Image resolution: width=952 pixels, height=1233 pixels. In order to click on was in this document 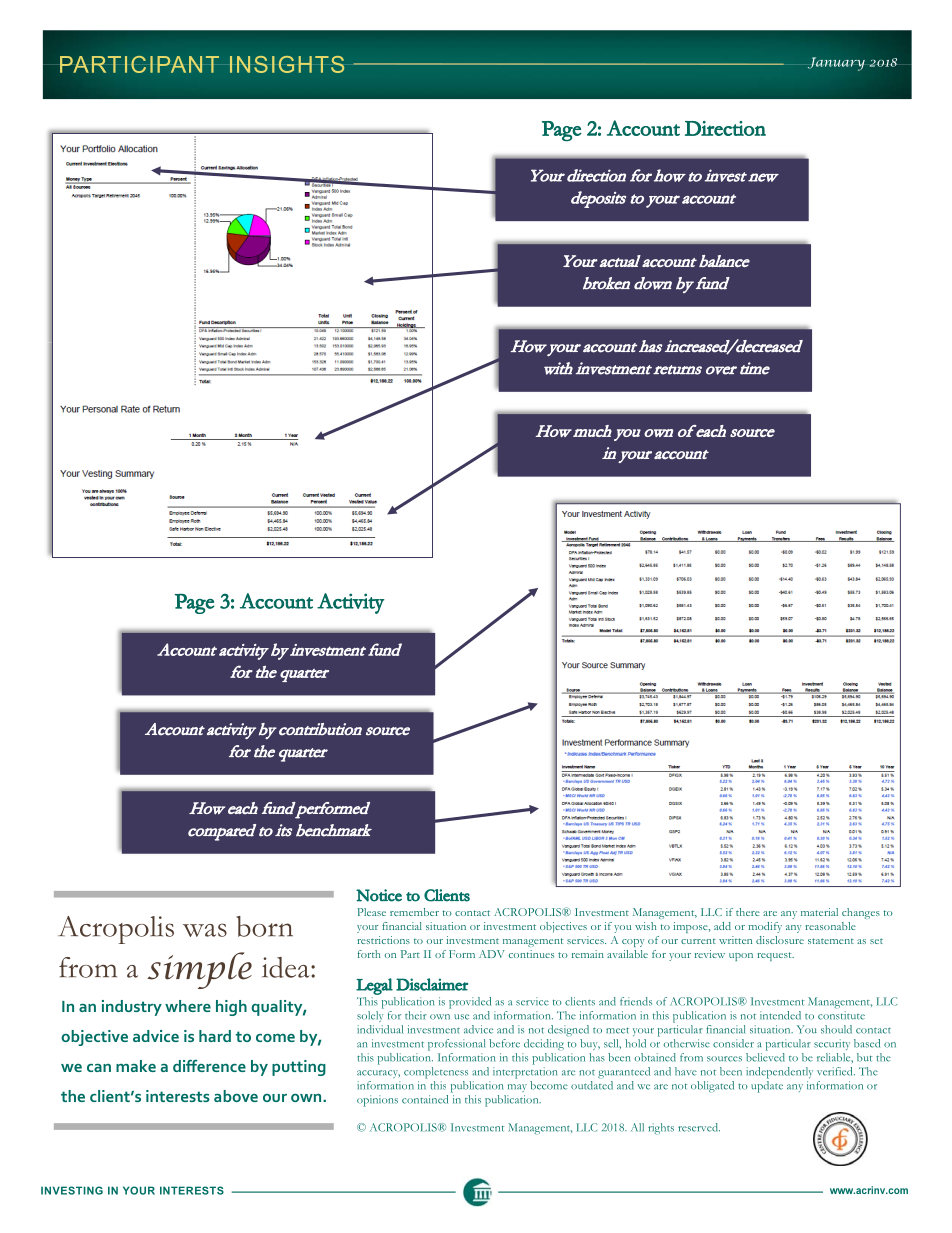, I will do `click(205, 930)`.
